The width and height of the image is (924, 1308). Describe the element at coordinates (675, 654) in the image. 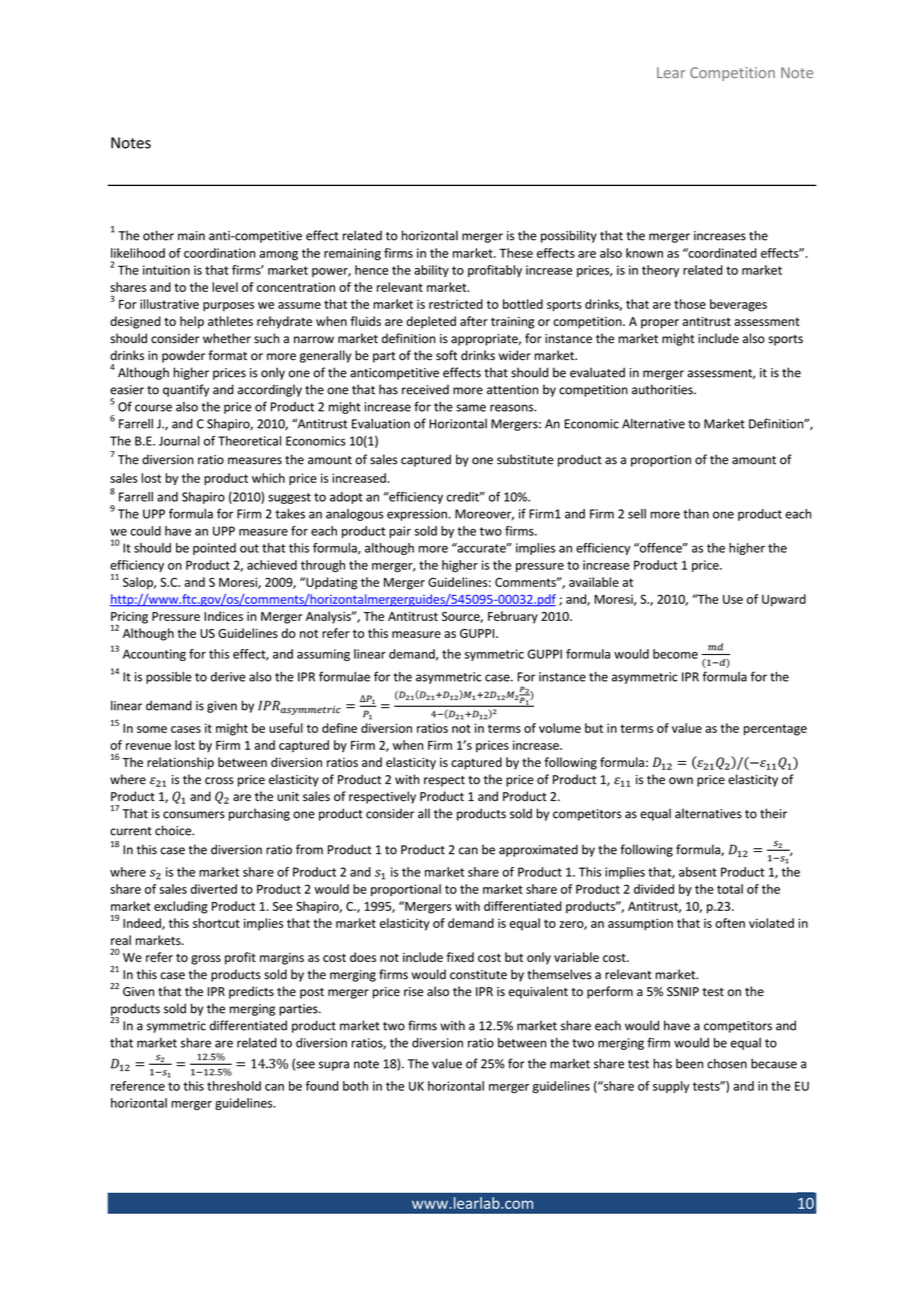

I see `become` at that location.
